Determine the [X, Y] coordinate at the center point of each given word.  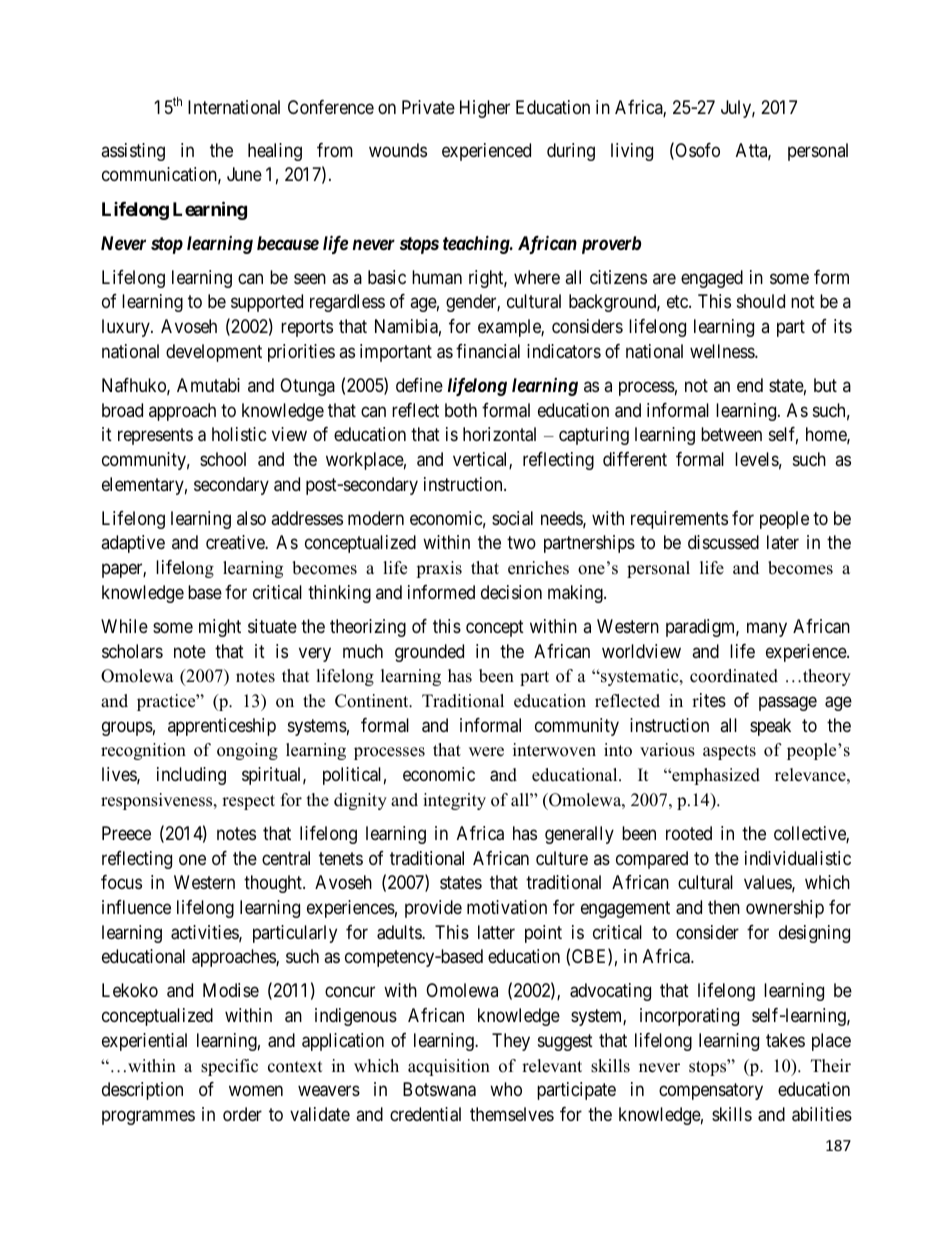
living [632, 152]
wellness [723, 351]
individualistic [798, 858]
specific [229, 1067]
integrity [454, 801]
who [506, 1089]
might [220, 628]
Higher [485, 109]
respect [248, 802]
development [214, 353]
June [244, 174]
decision [511, 592]
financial [488, 351]
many [767, 629]
